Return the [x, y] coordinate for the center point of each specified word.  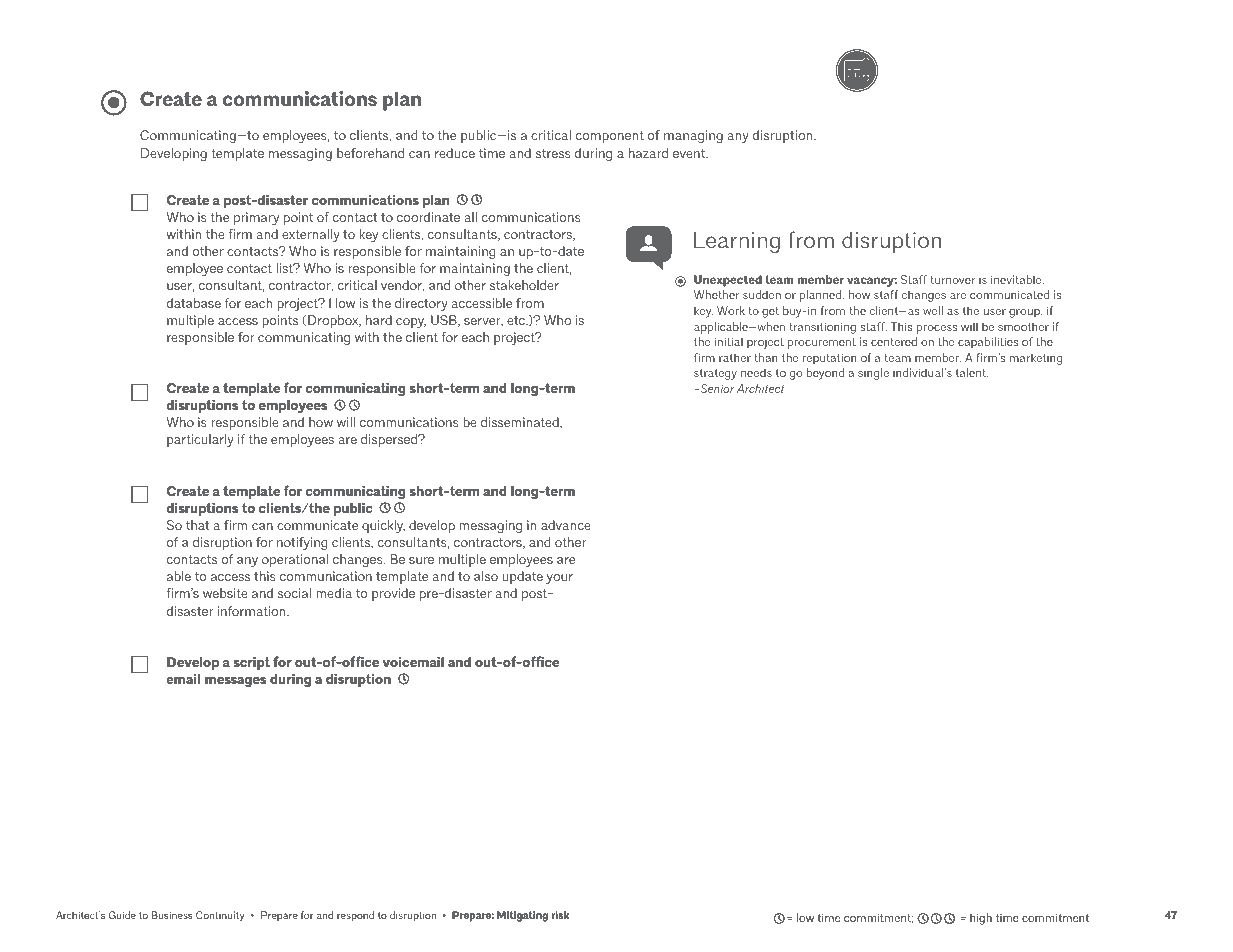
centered [894, 341]
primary [256, 218]
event [690, 153]
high [981, 919]
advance [566, 525]
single [873, 374]
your [559, 579]
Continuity [220, 916]
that [198, 525]
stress [553, 153]
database [194, 303]
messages [235, 681]
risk [560, 915]
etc [517, 320]
